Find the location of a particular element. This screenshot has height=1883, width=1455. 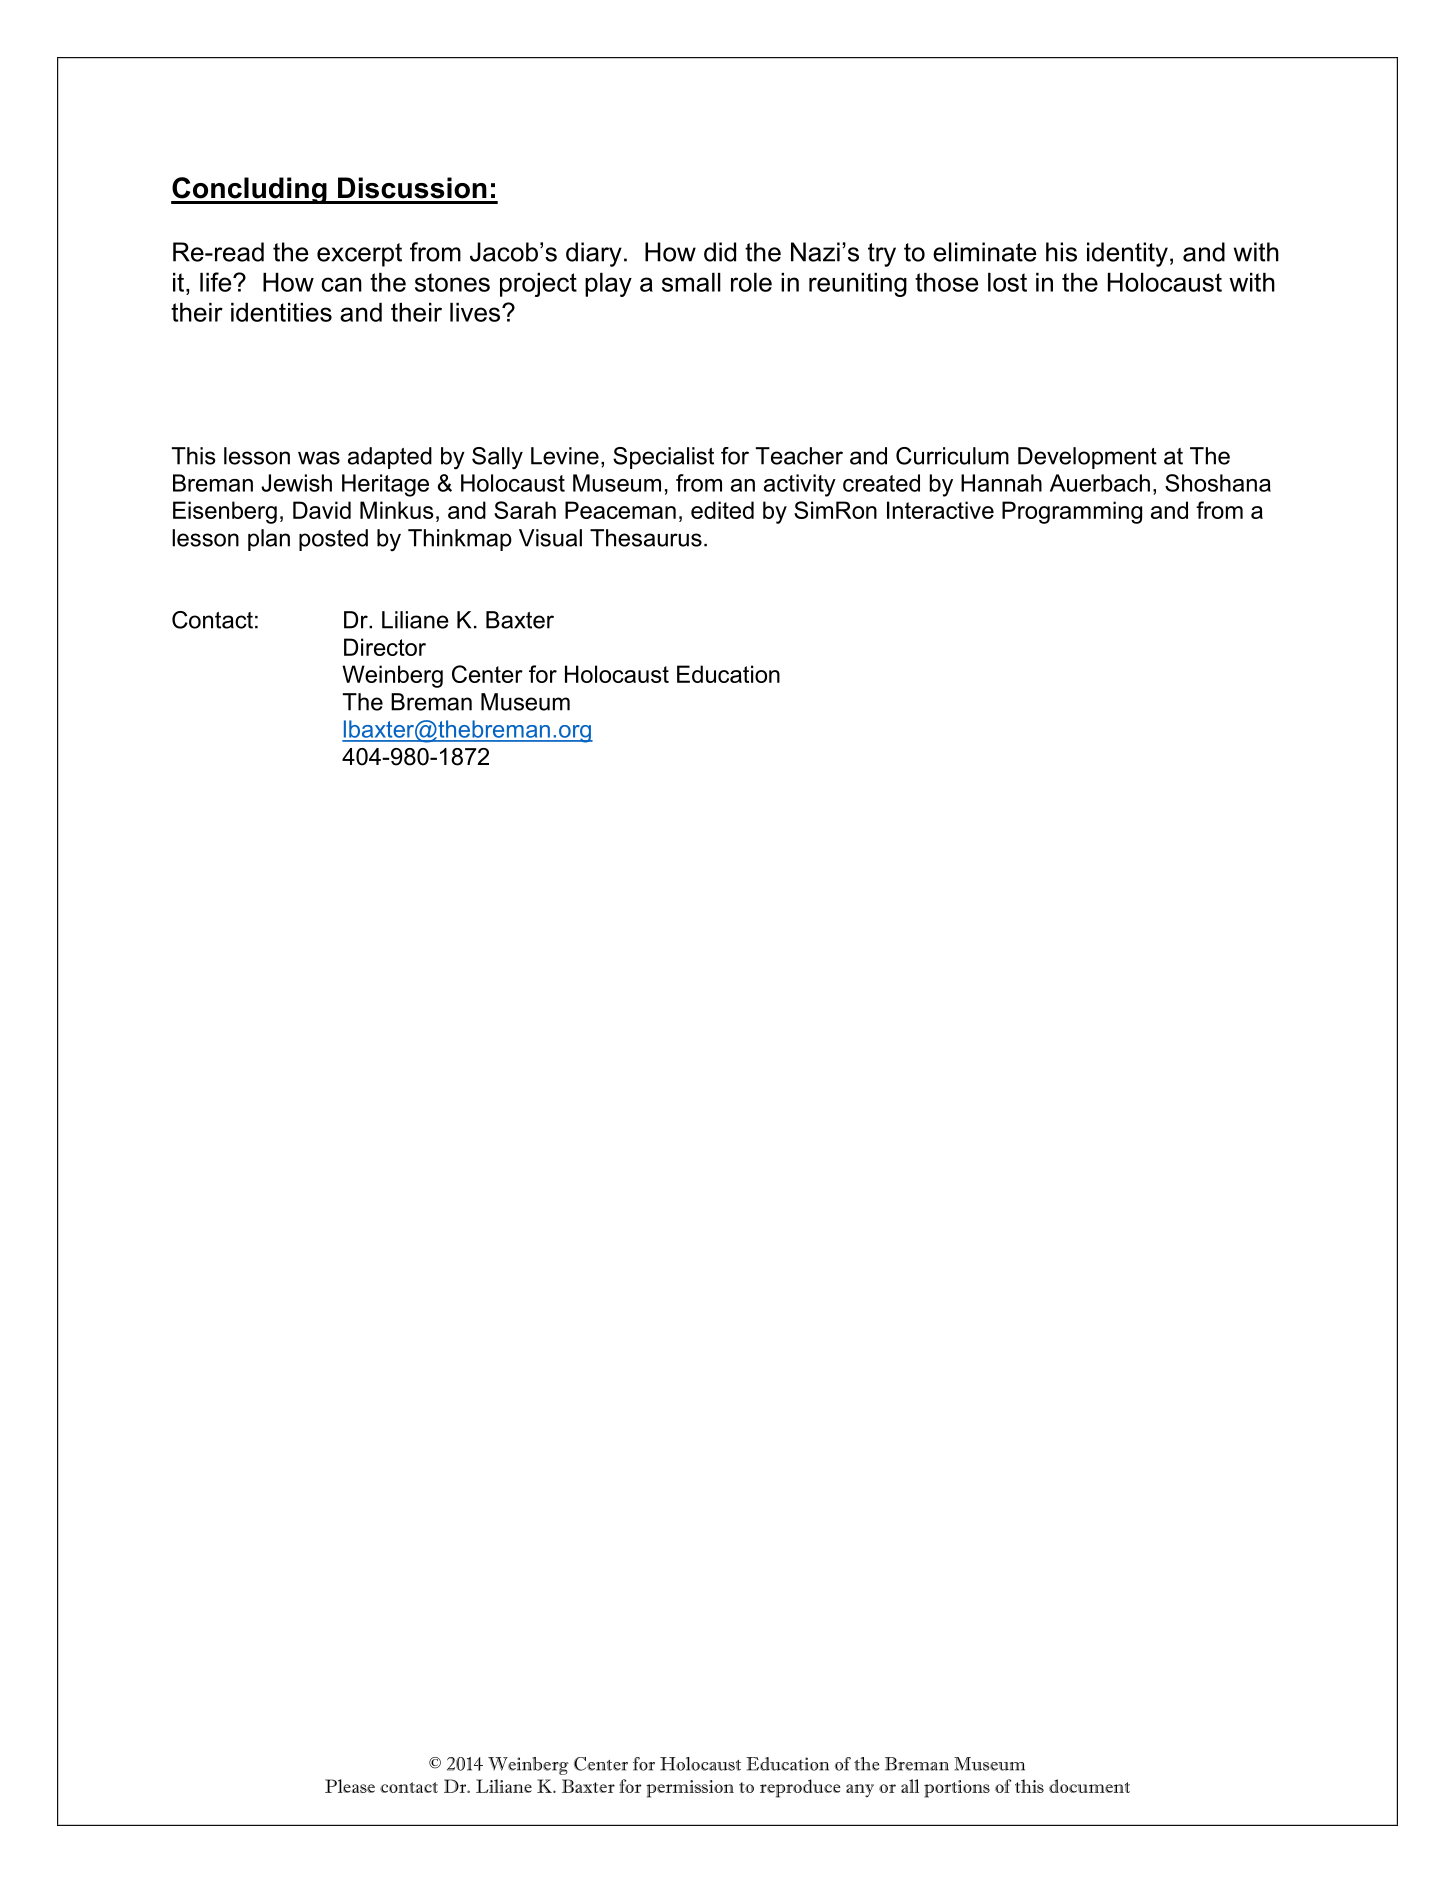

Programming is located at coordinates (1072, 512).
